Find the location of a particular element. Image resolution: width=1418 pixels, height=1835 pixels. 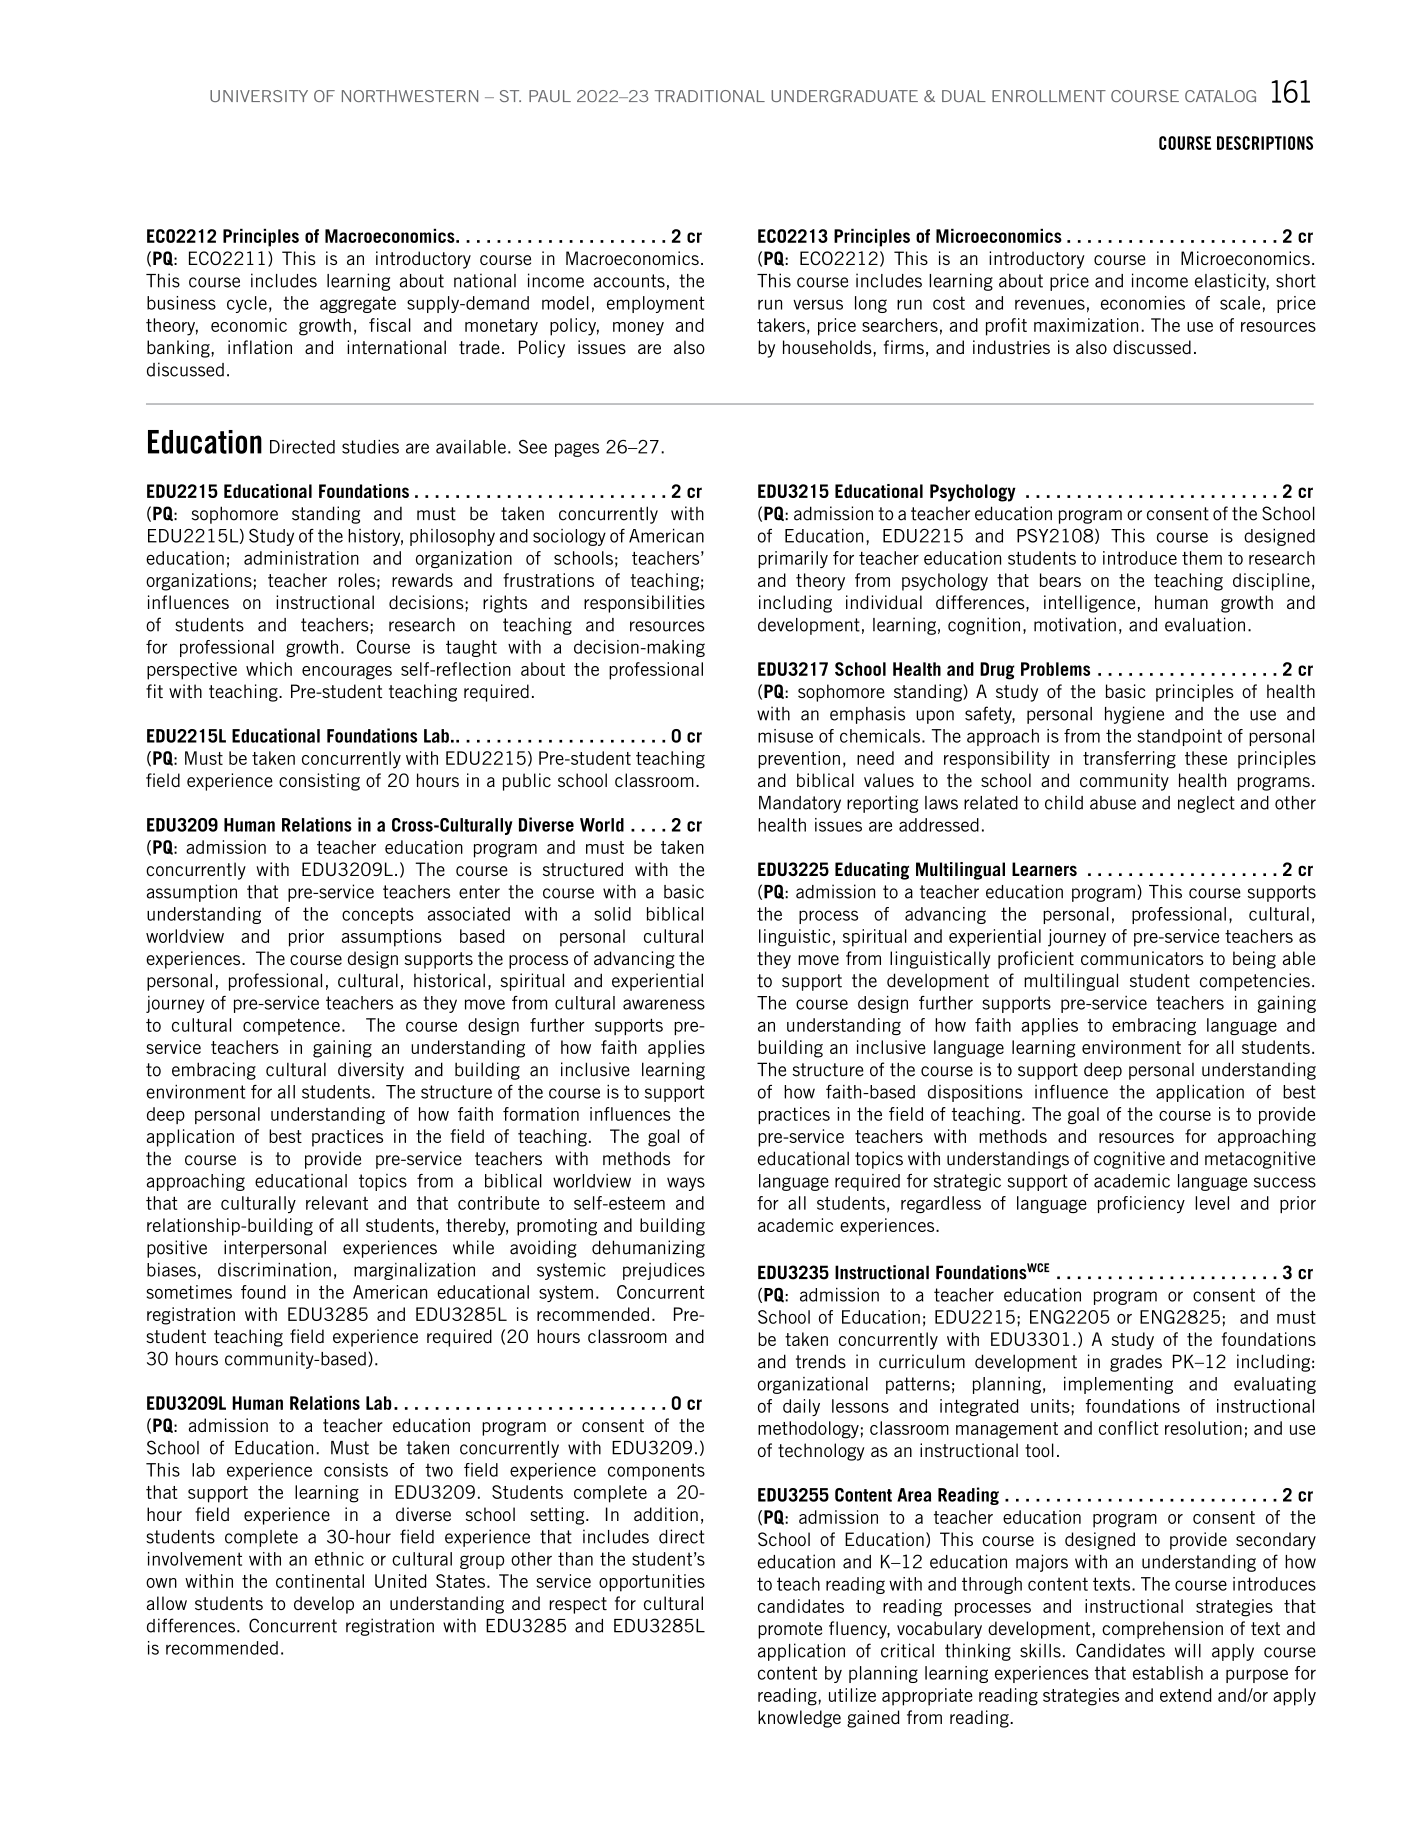

ways is located at coordinates (686, 1184).
